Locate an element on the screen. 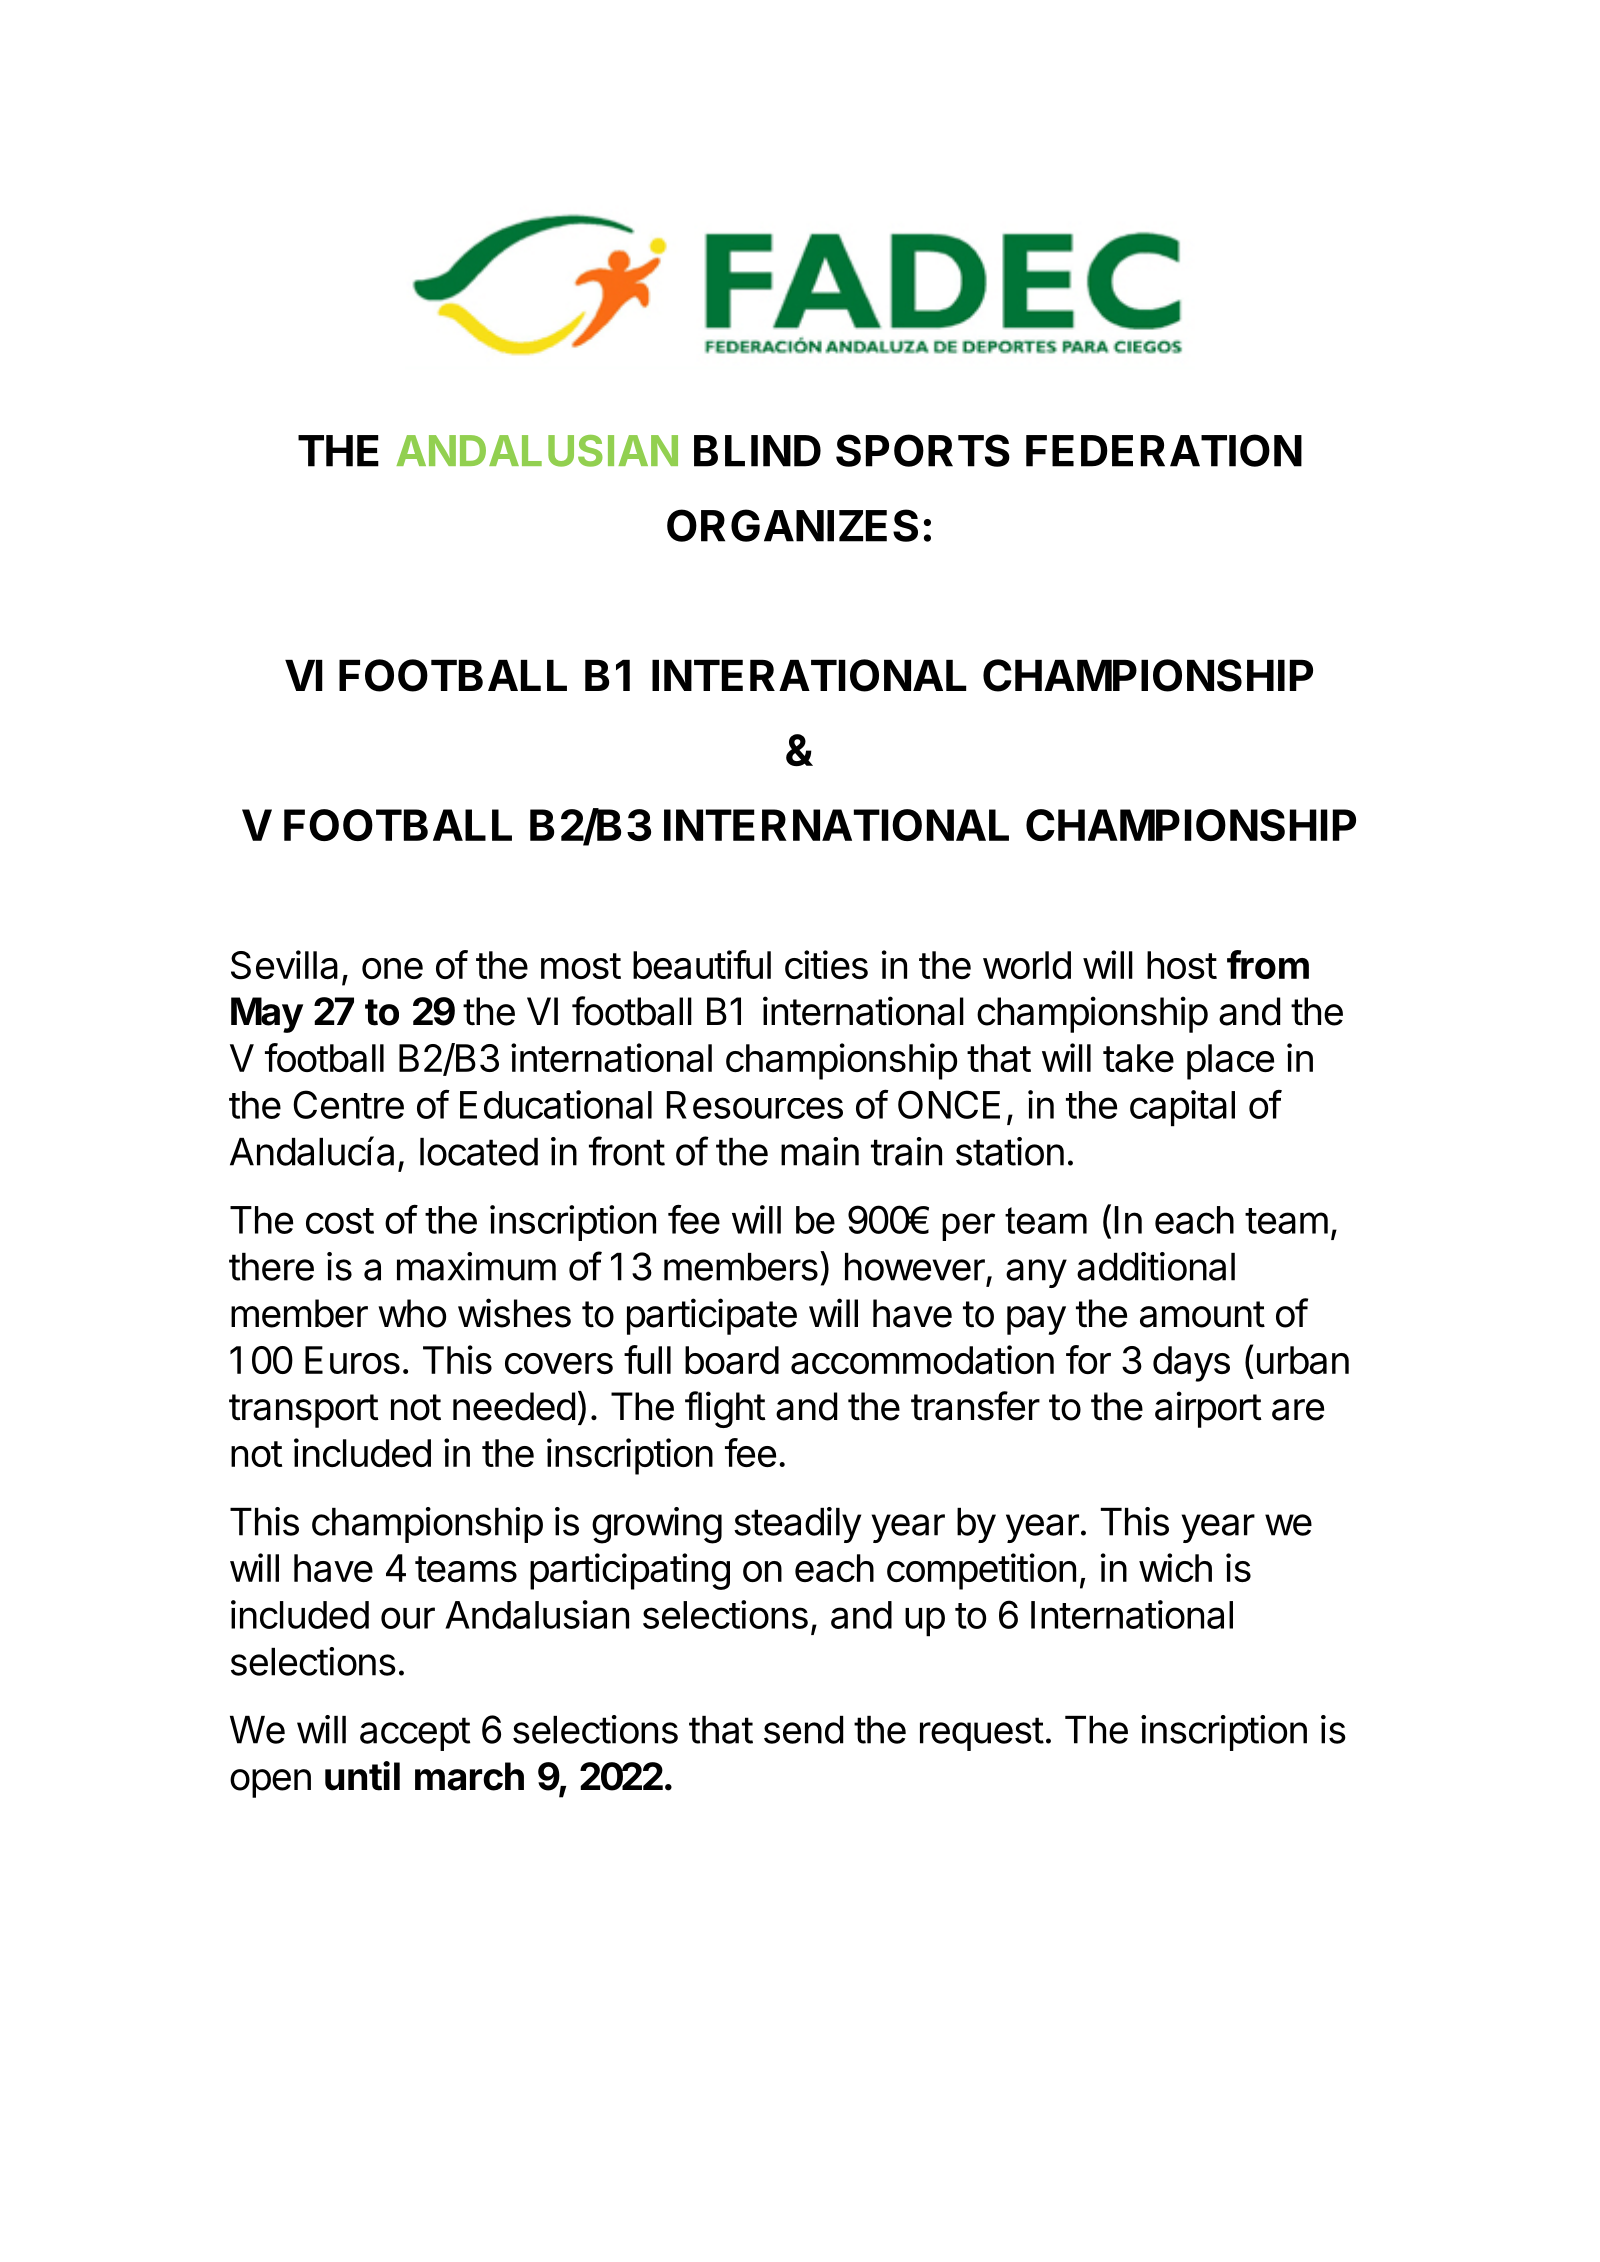  SPORTS is located at coordinates (923, 450).
